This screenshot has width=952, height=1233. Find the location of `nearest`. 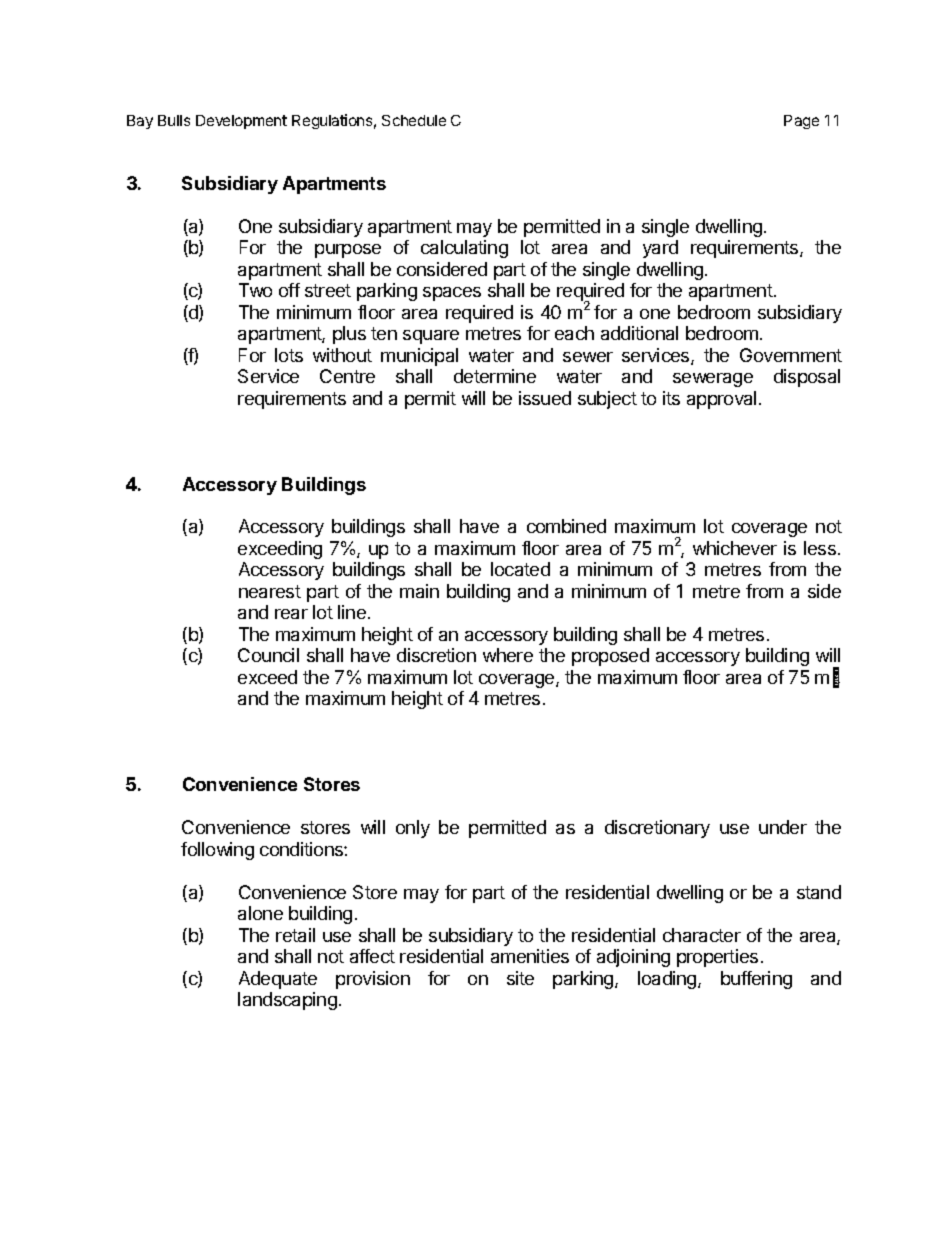

nearest is located at coordinates (270, 591).
